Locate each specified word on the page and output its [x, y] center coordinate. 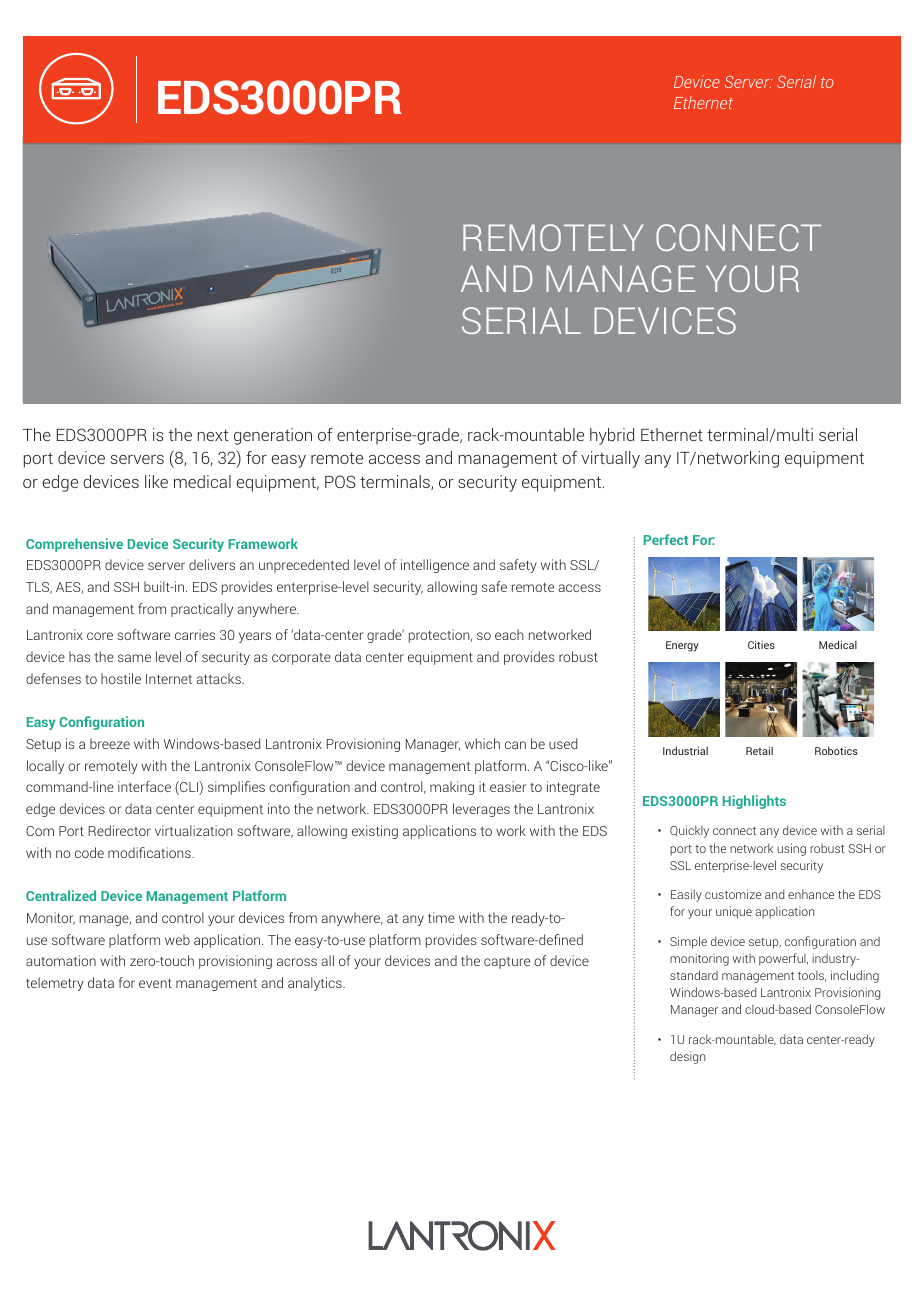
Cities [761, 644]
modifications [150, 852]
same [134, 658]
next [213, 435]
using [791, 849]
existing [375, 832]
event [155, 983]
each [509, 634]
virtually [611, 459]
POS [340, 481]
